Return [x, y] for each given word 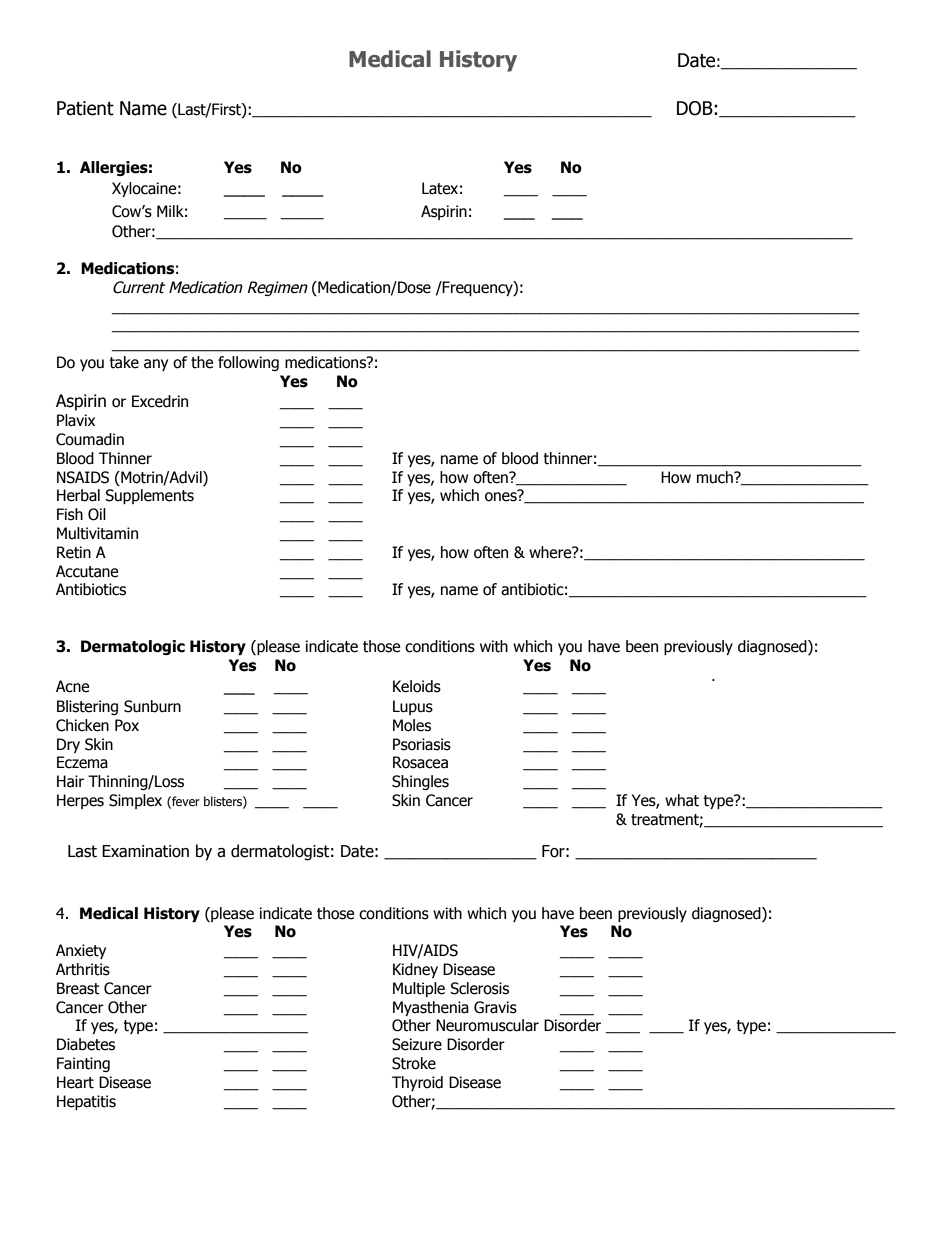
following [248, 363]
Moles [412, 725]
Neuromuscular [487, 1025]
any [156, 365]
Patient [85, 108]
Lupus [413, 707]
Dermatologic [133, 647]
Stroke [414, 1063]
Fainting [83, 1064]
